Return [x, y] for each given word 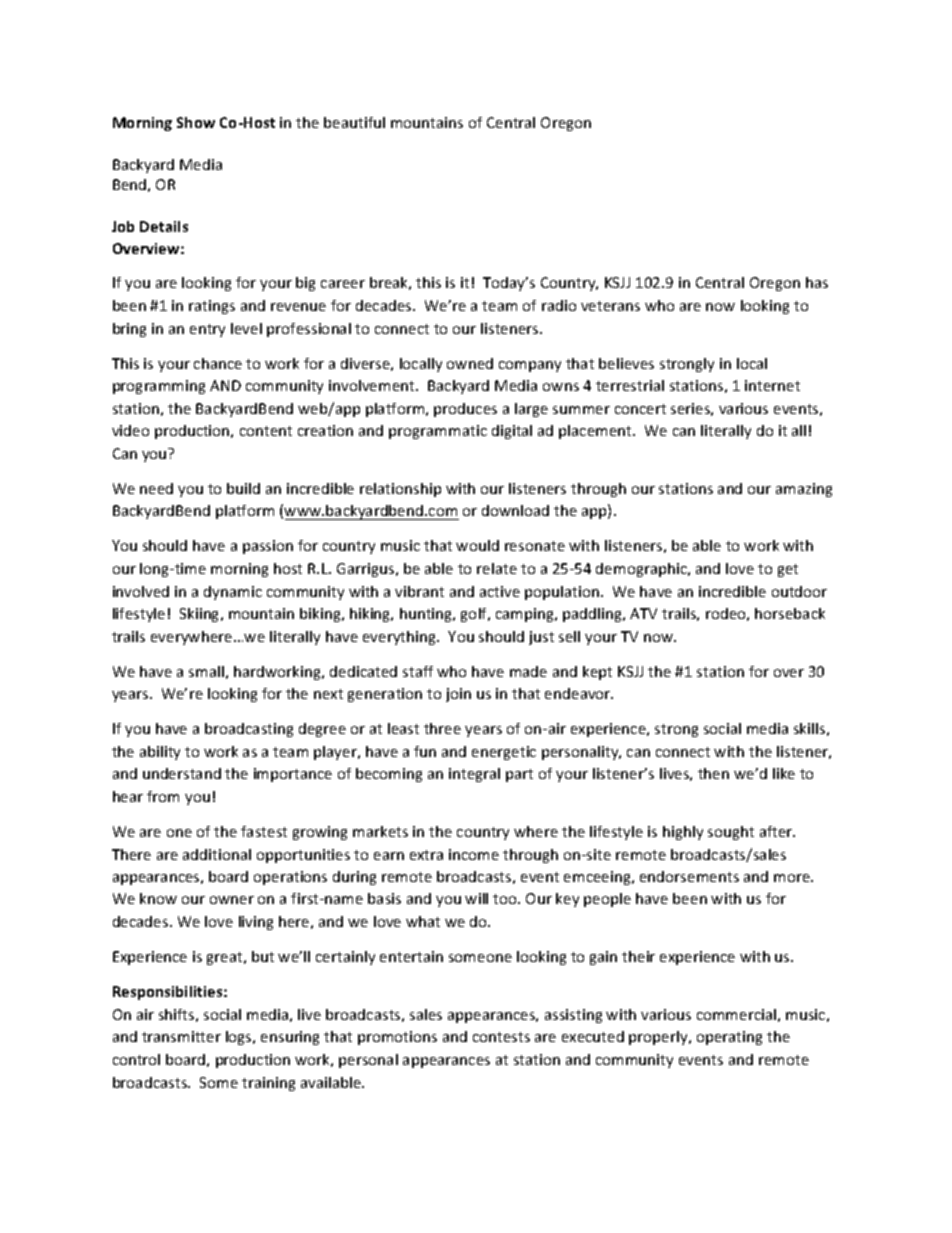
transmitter [181, 1036]
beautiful [354, 122]
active [500, 591]
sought [731, 833]
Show [196, 122]
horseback [790, 613]
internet [772, 385]
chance [218, 363]
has [817, 282]
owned [470, 363]
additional [217, 854]
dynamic [233, 593]
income [474, 854]
